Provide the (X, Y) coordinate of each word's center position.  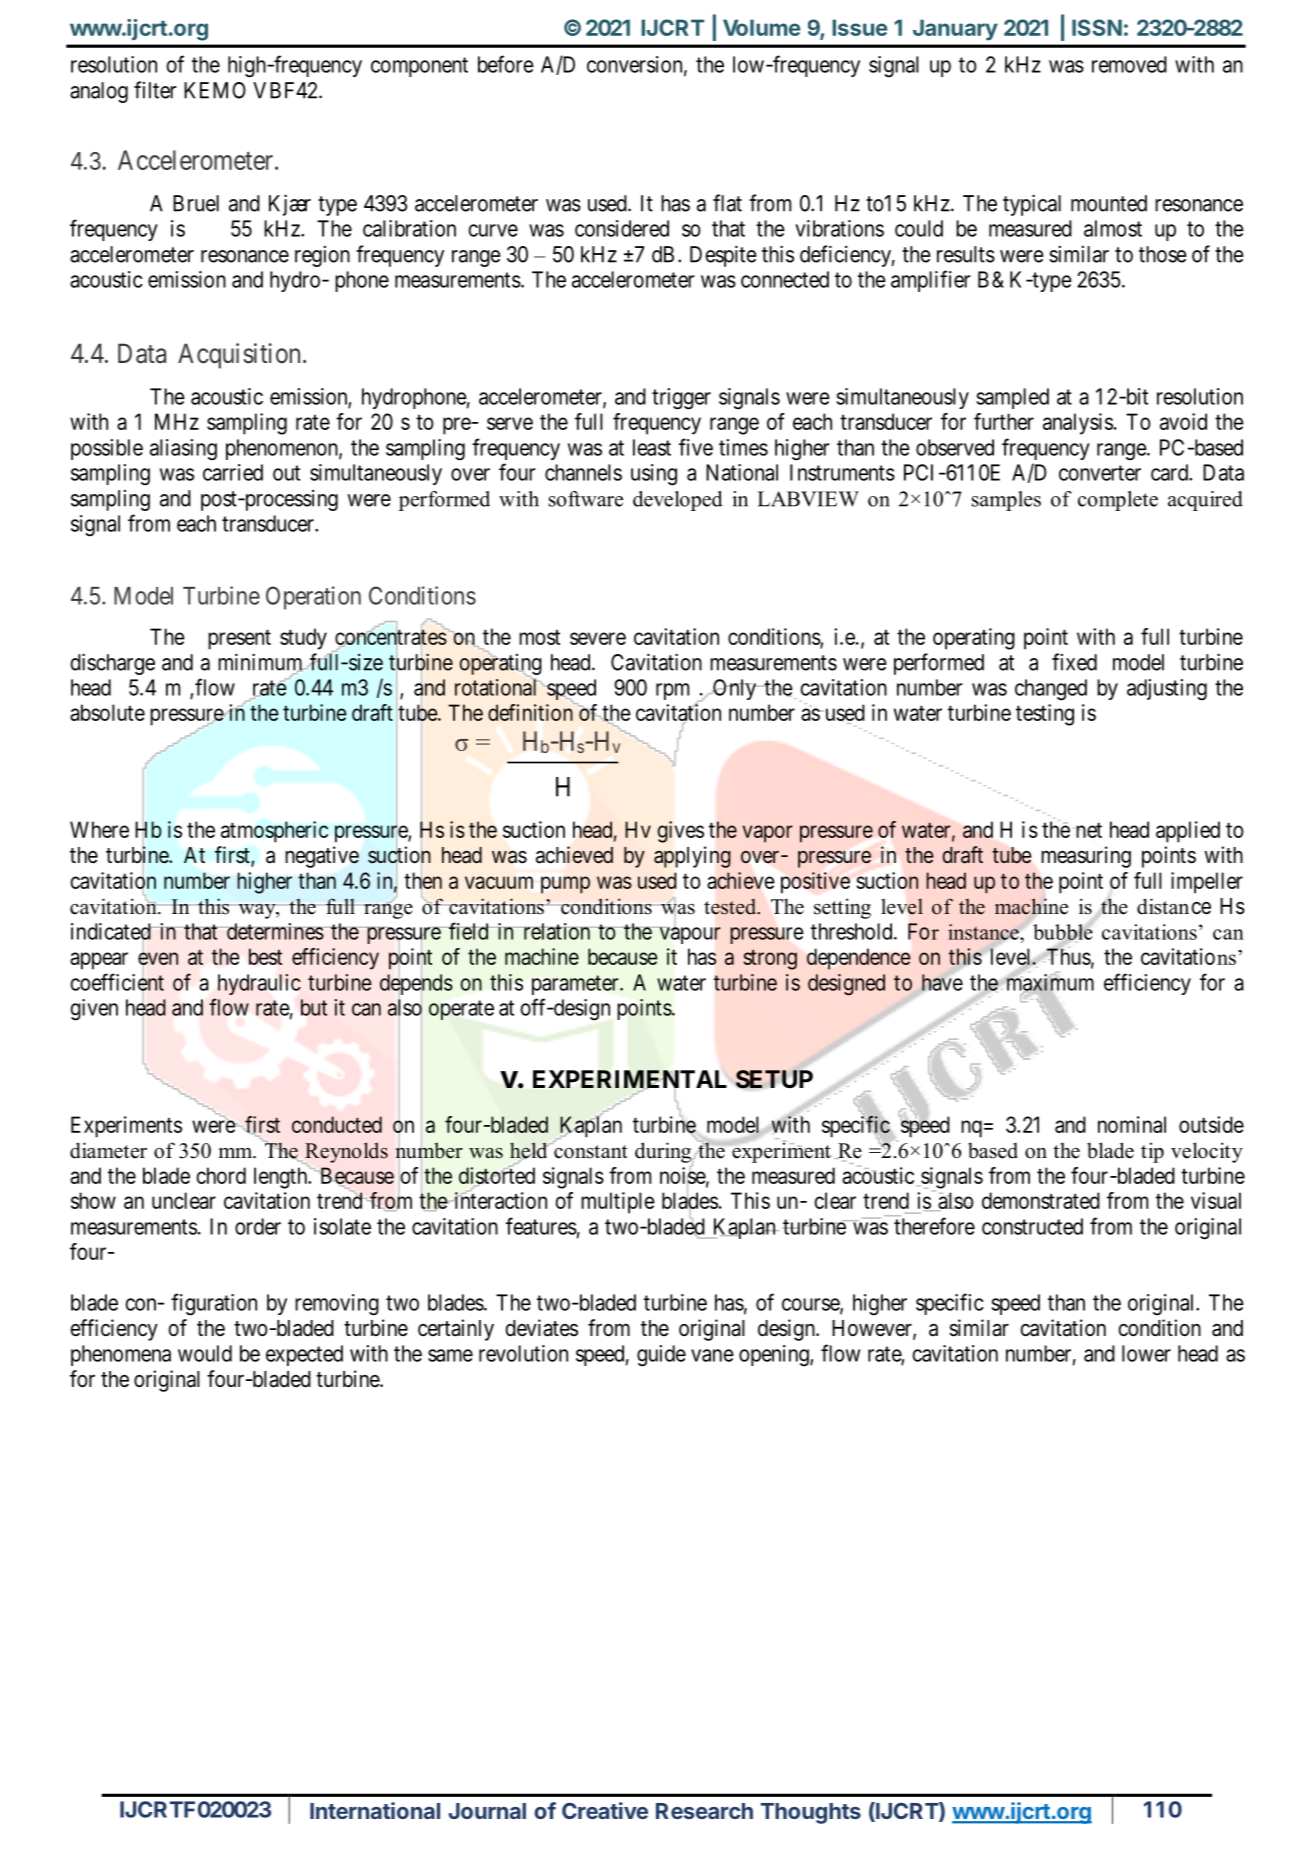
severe (598, 638)
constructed (1032, 1226)
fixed (1074, 662)
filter (155, 90)
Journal (487, 1811)
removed (1129, 64)
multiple (618, 1203)
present (239, 640)
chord (221, 1175)
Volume (762, 27)
